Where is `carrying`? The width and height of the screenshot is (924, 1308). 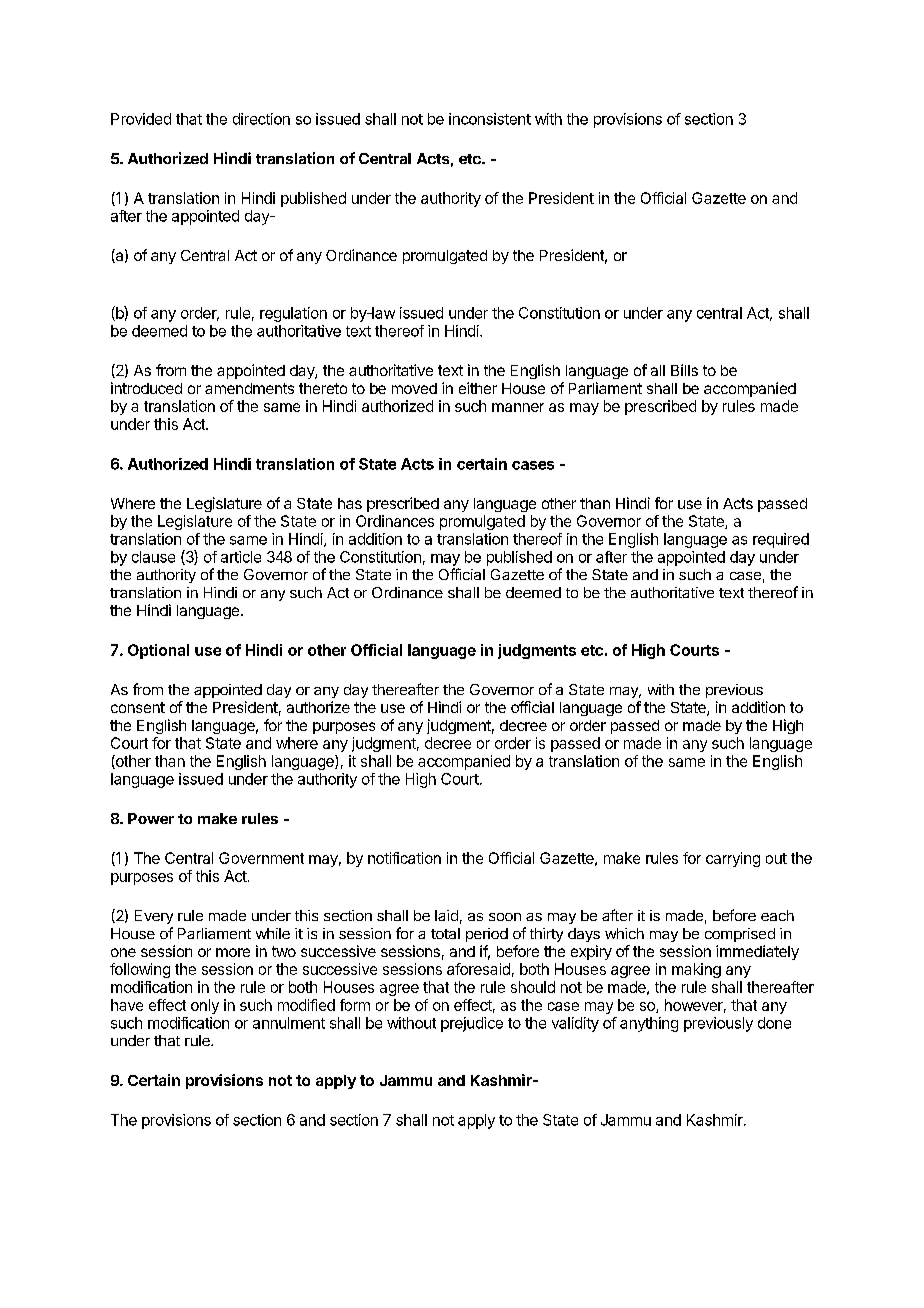 carrying is located at coordinates (733, 859).
